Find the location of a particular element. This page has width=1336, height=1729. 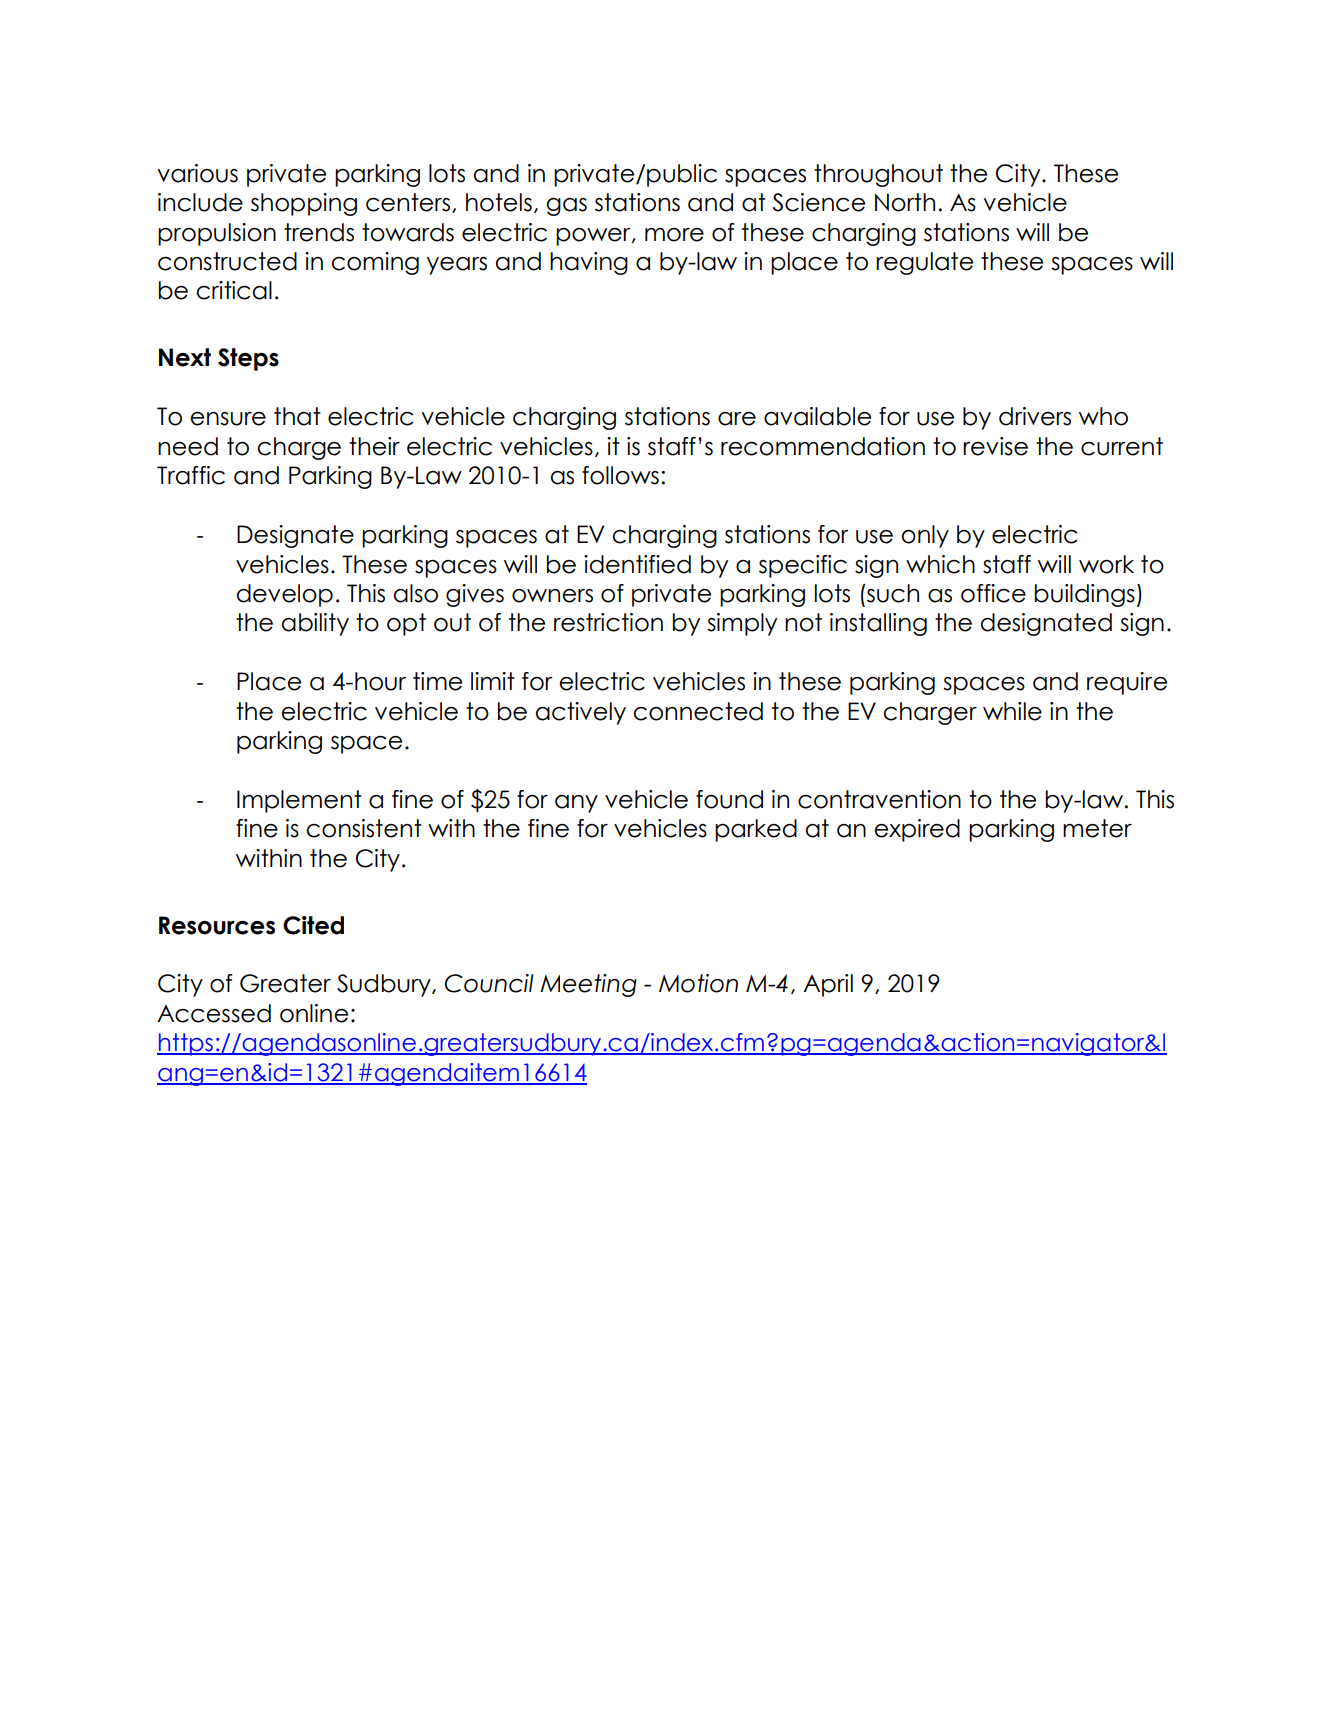

North is located at coordinates (905, 202).
